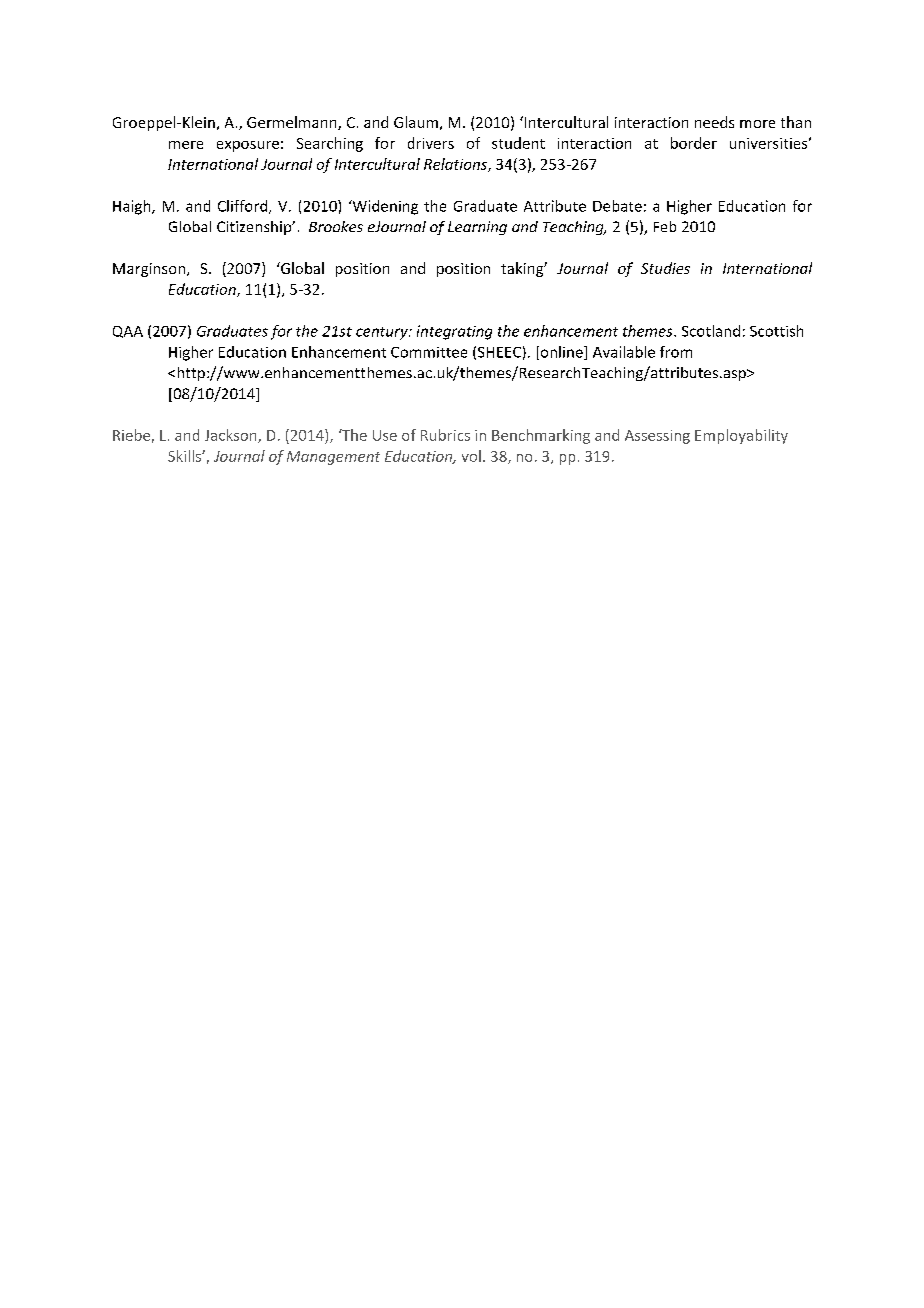 The height and width of the screenshot is (1308, 924). What do you see at coordinates (454, 332) in the screenshot?
I see `integrating` at bounding box center [454, 332].
